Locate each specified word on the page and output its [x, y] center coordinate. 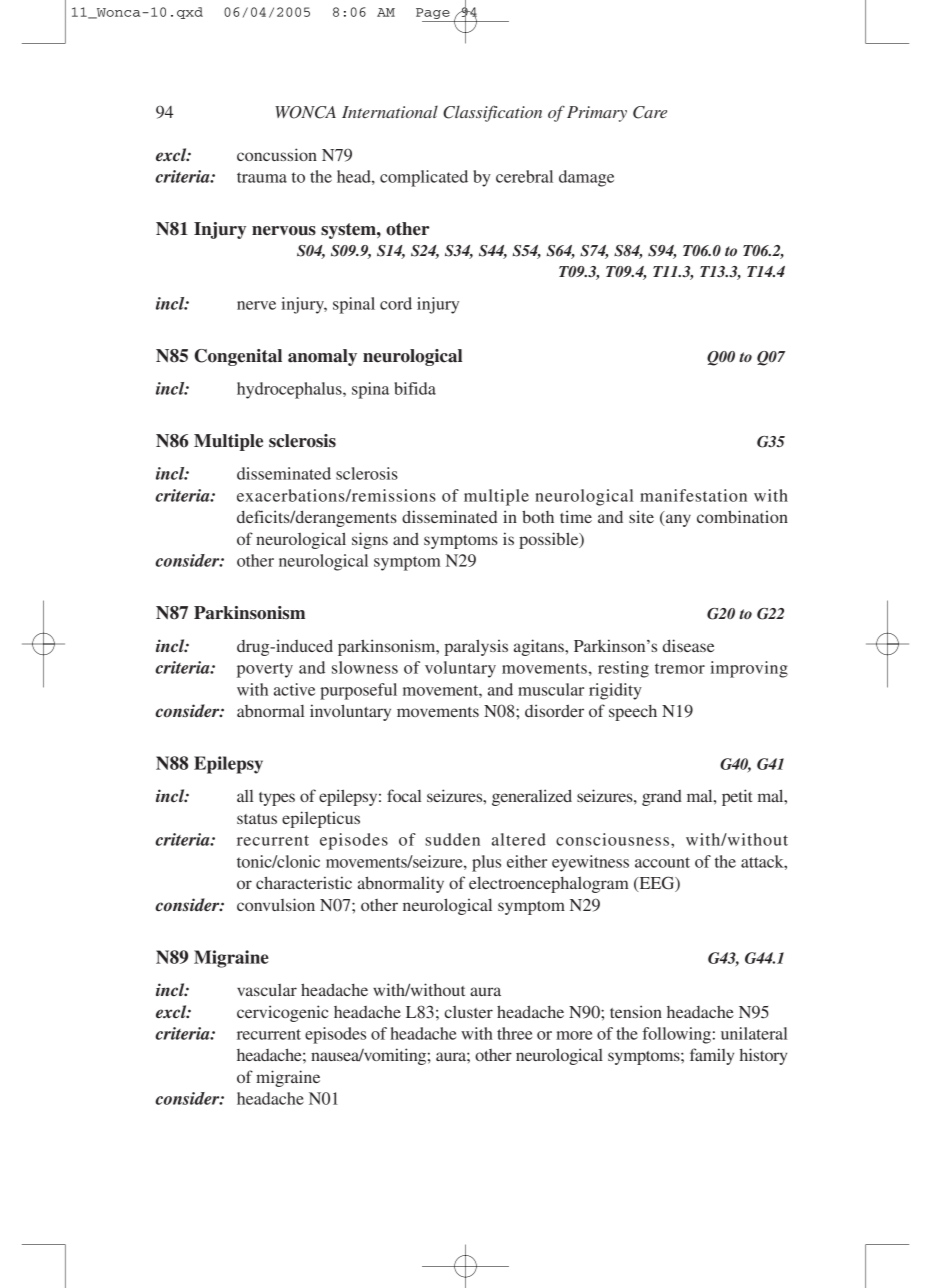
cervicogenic [282, 1013]
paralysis [476, 647]
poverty [265, 670]
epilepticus [321, 819]
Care [650, 112]
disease [688, 645]
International [390, 111]
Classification [492, 113]
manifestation [693, 495]
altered [519, 839]
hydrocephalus [290, 390]
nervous [284, 231]
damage [586, 178]
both [538, 516]
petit [737, 797]
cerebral [524, 176]
